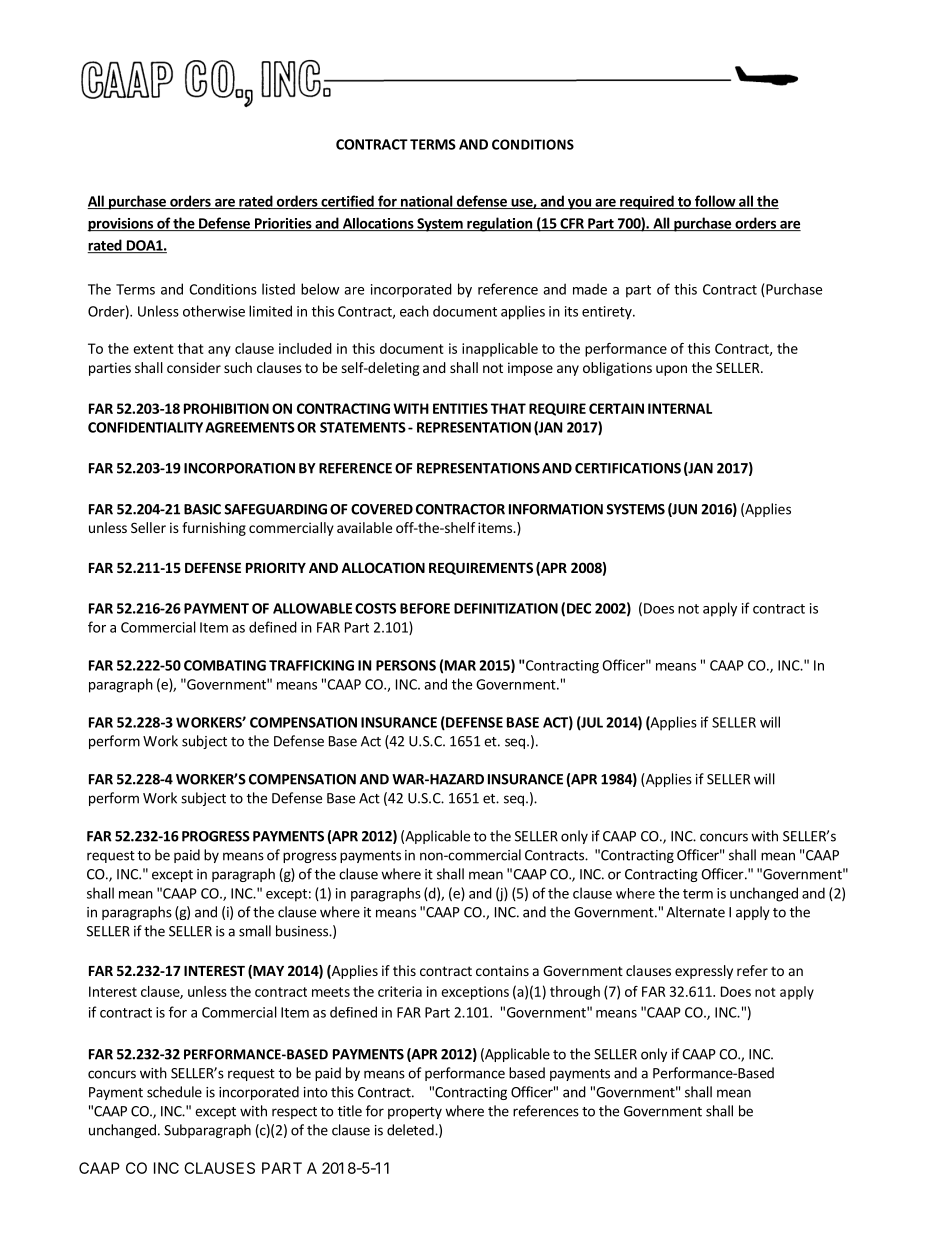 This document has width=952, height=1233. I want to click on PERSONS, so click(406, 665).
